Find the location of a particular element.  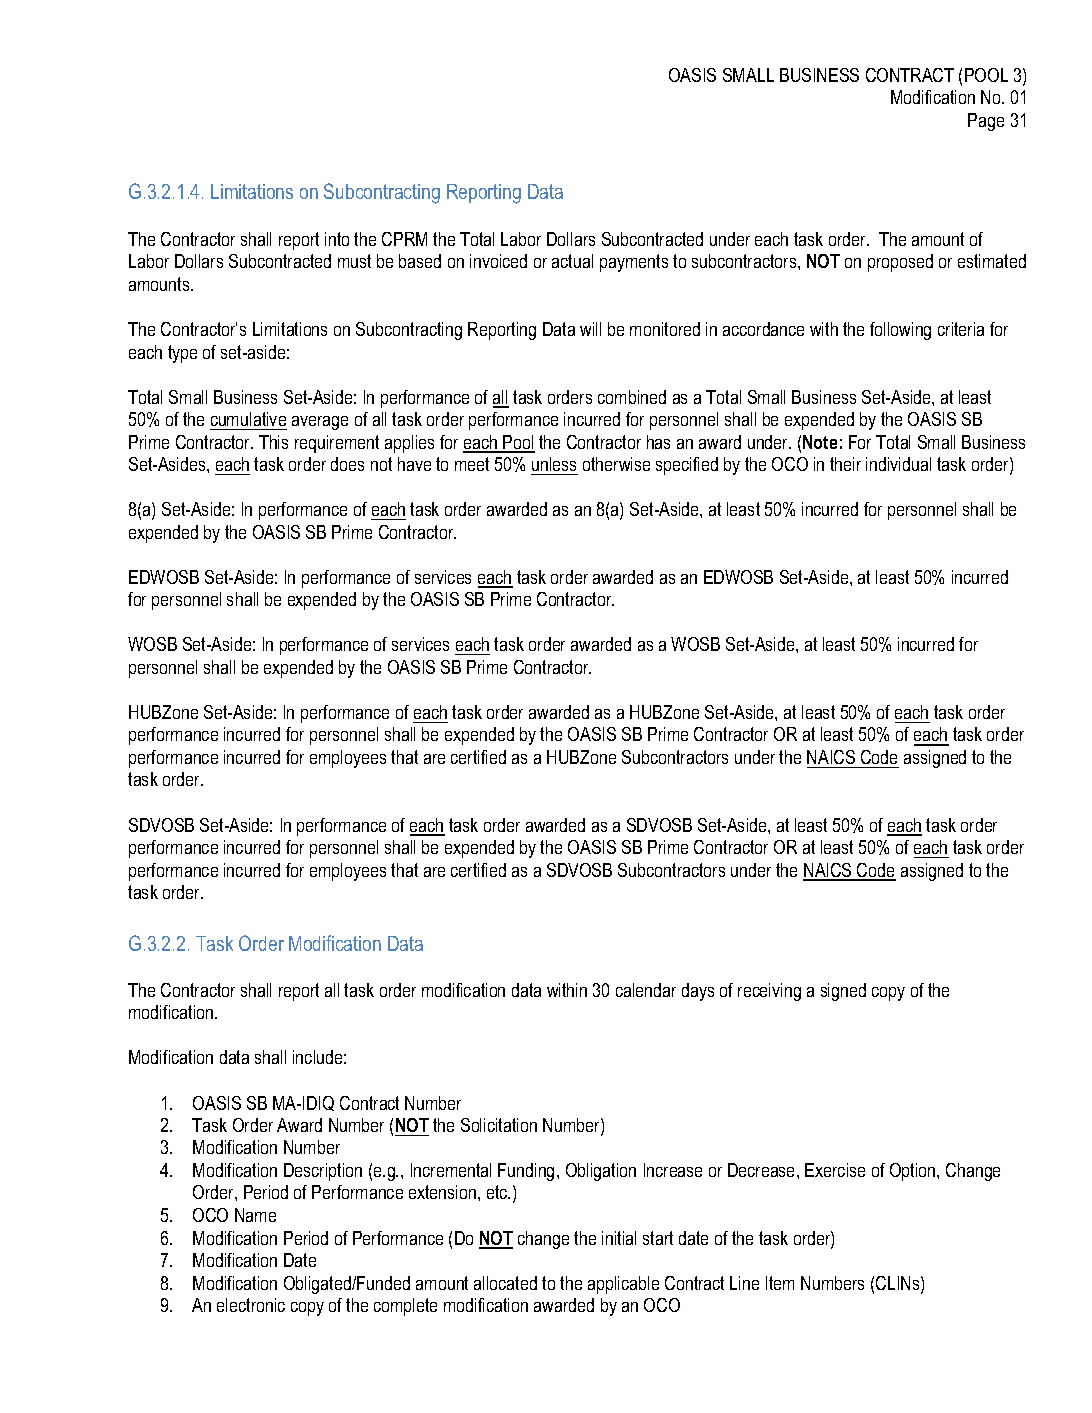

unless is located at coordinates (554, 464).
